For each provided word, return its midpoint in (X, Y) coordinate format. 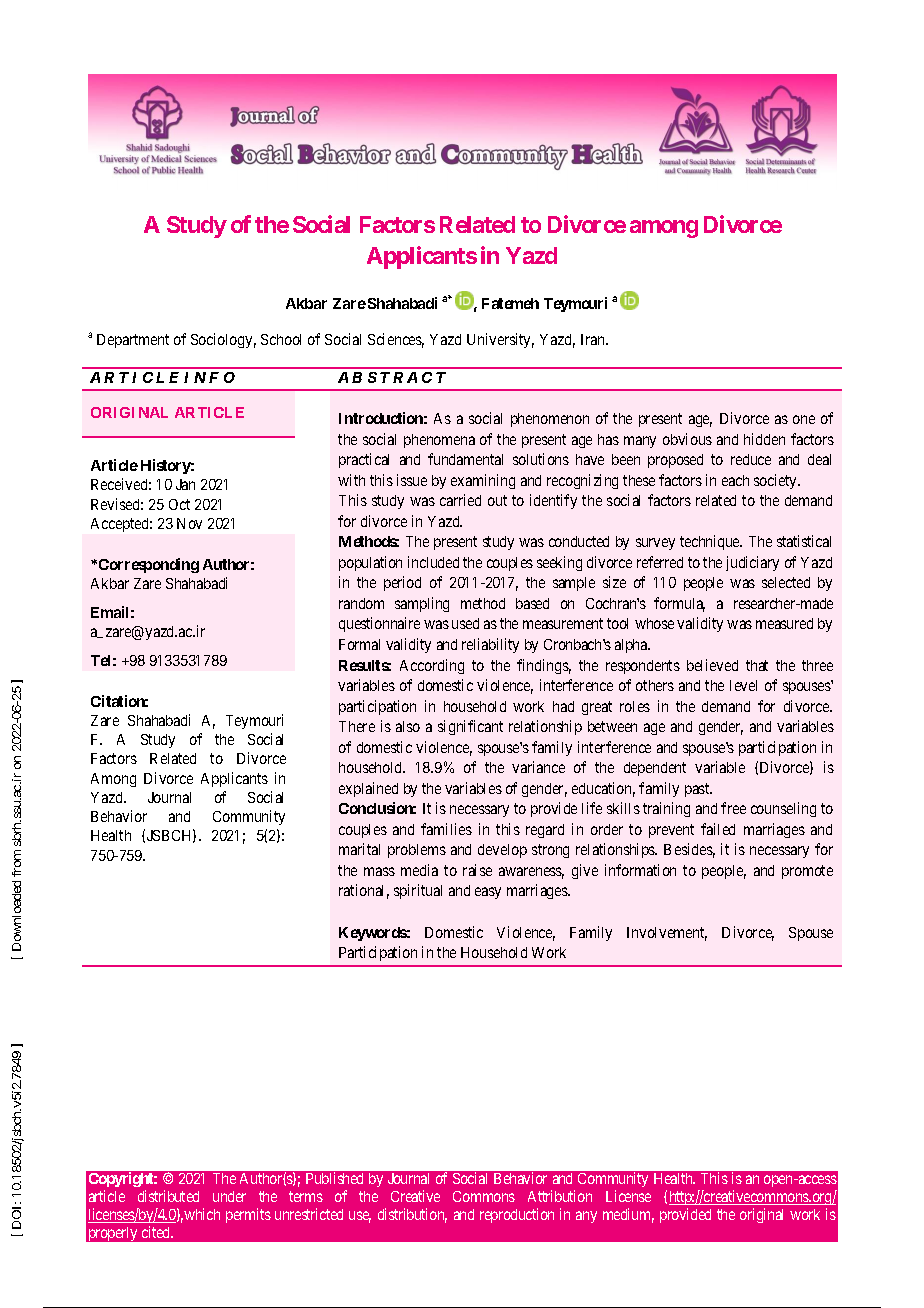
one (804, 419)
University (500, 340)
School (281, 339)
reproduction (517, 1215)
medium (628, 1215)
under (229, 1196)
